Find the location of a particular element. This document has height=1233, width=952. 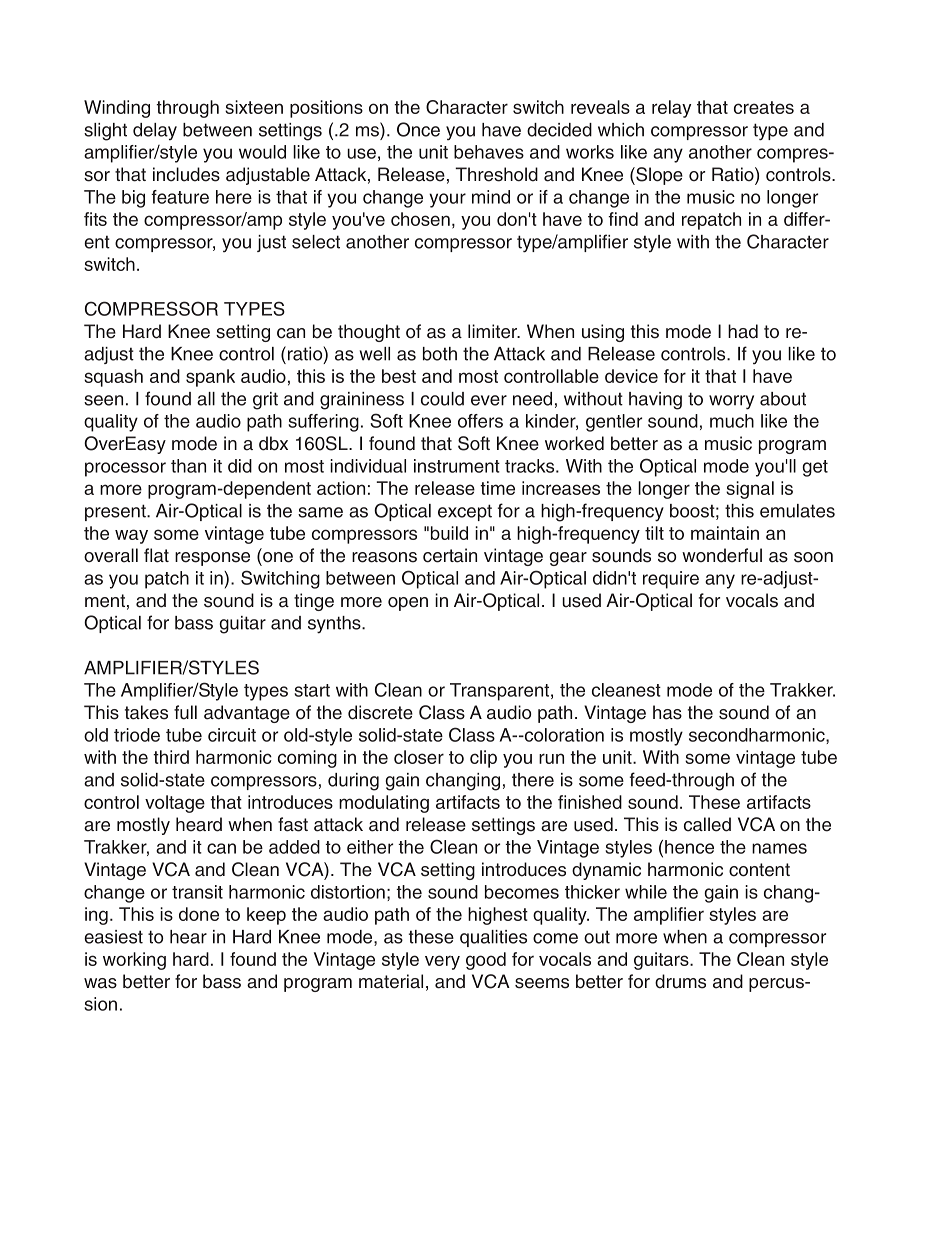

worry is located at coordinates (731, 402).
